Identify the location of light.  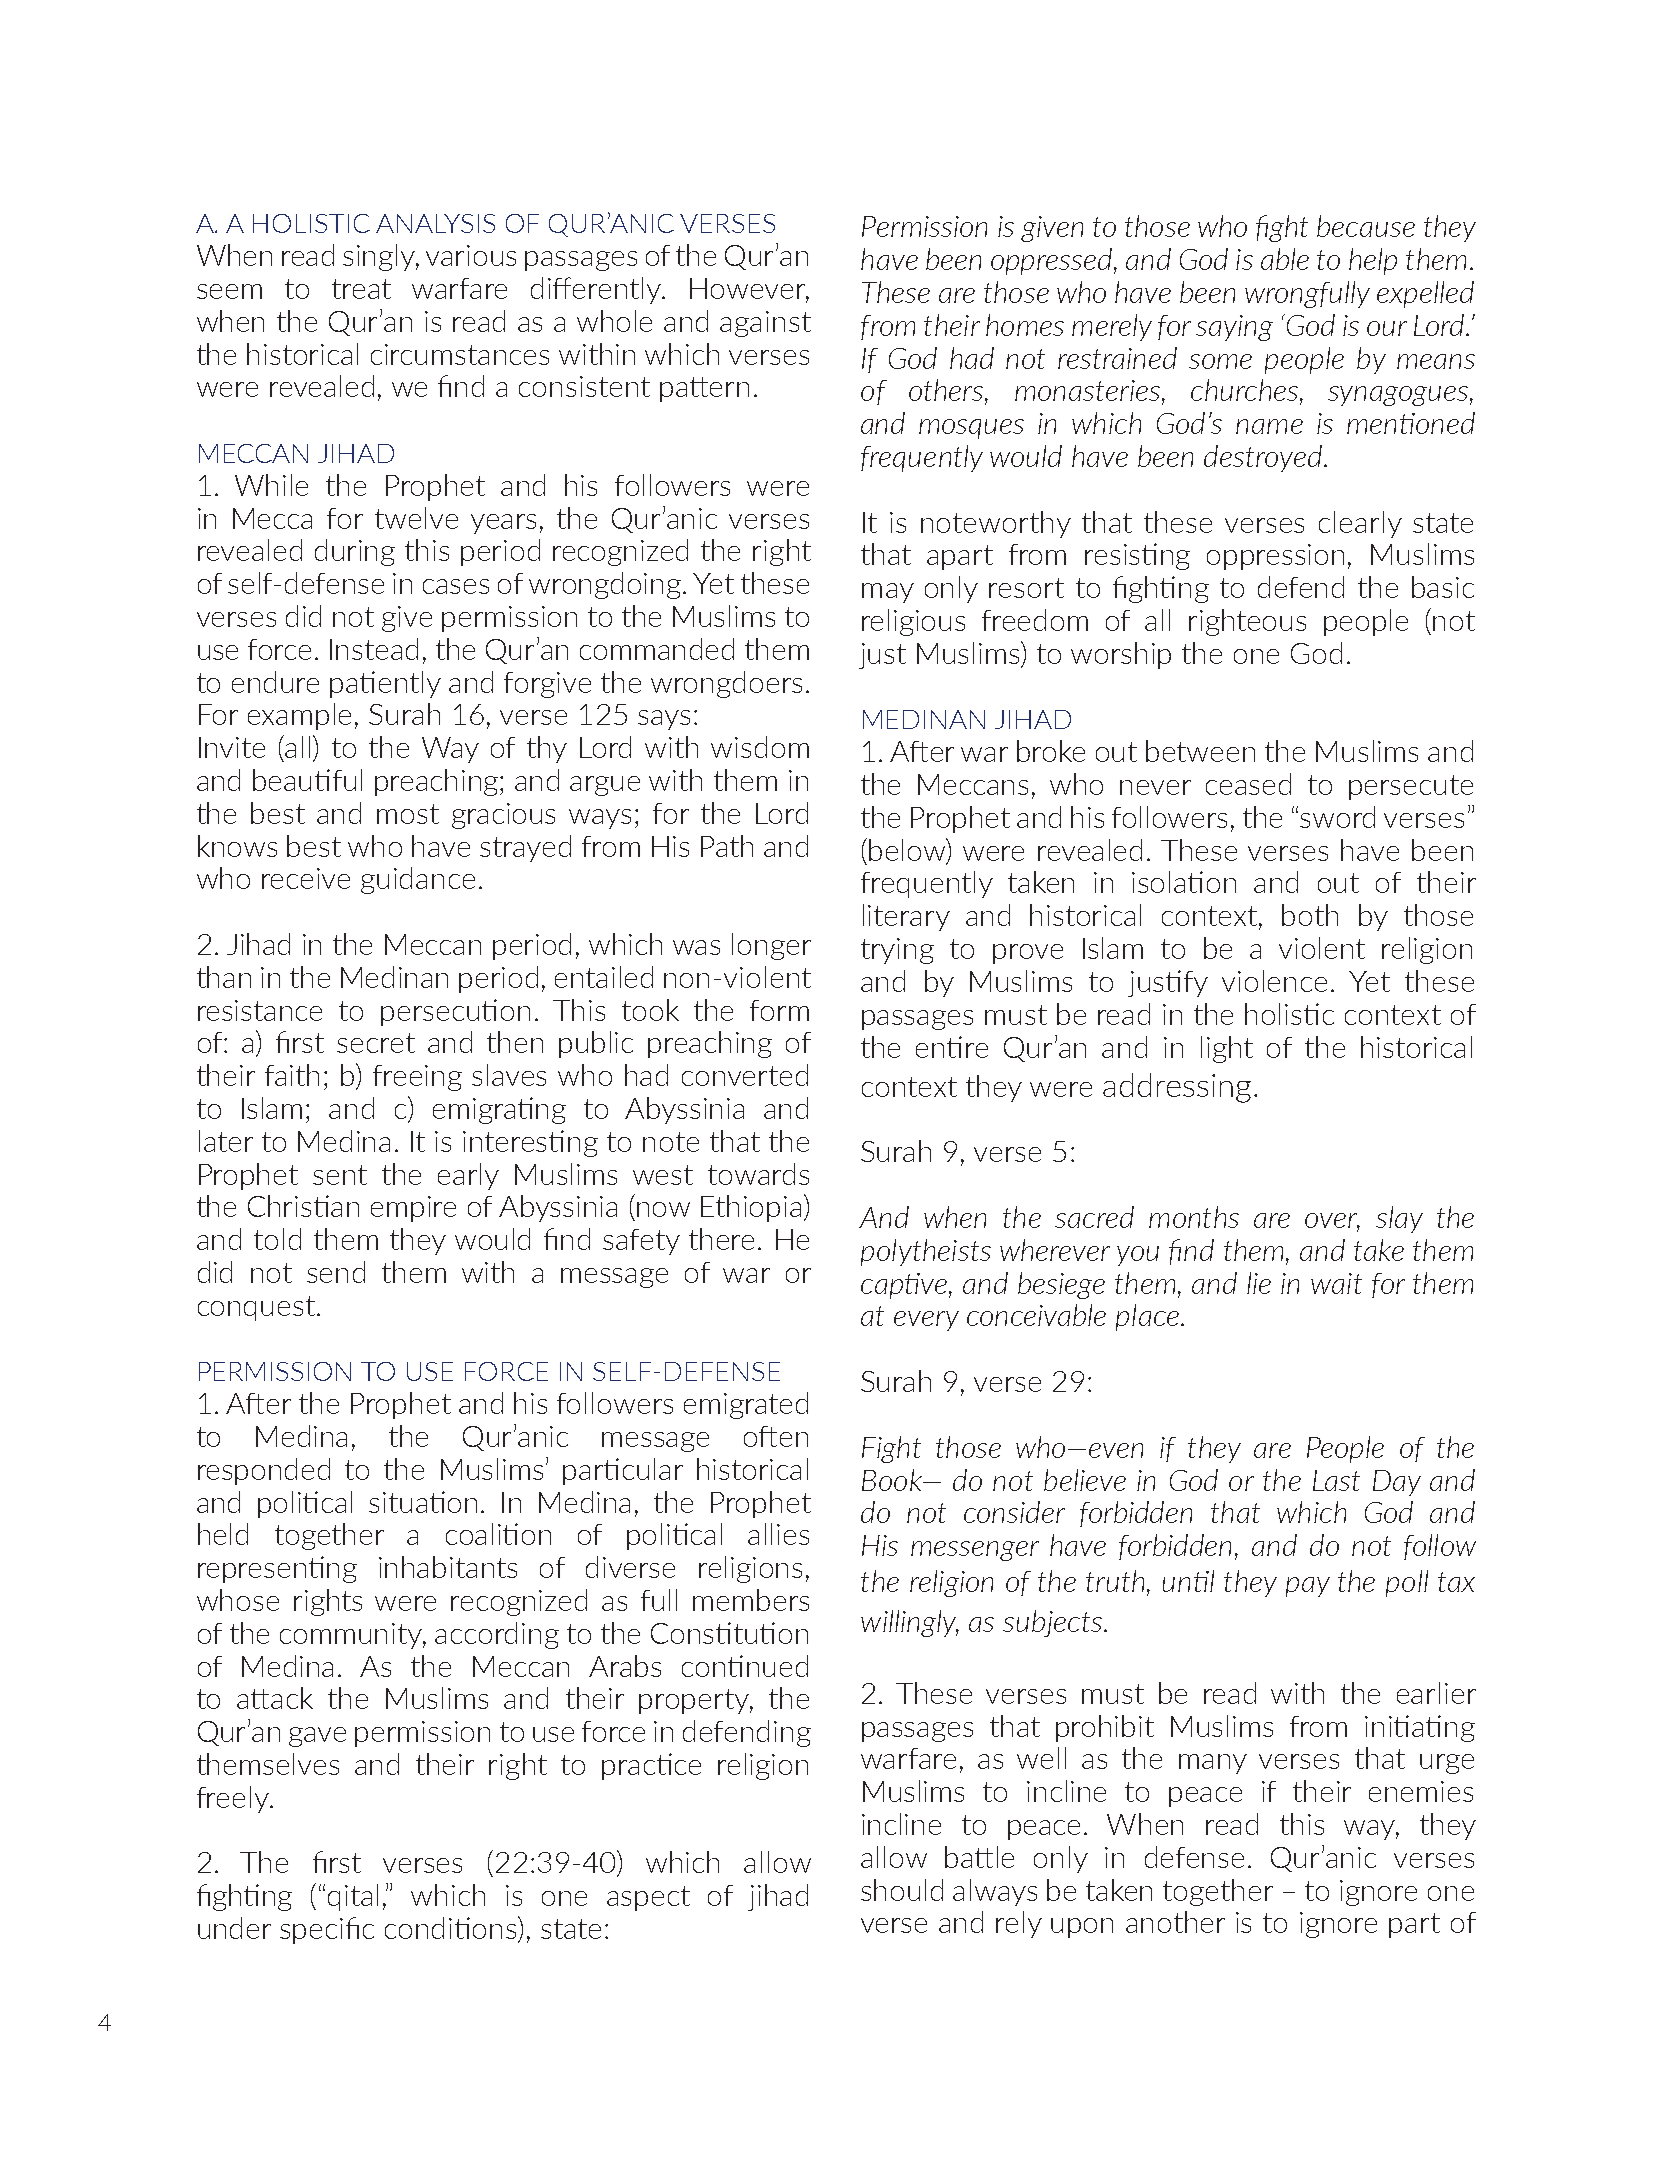
(1227, 1049).
